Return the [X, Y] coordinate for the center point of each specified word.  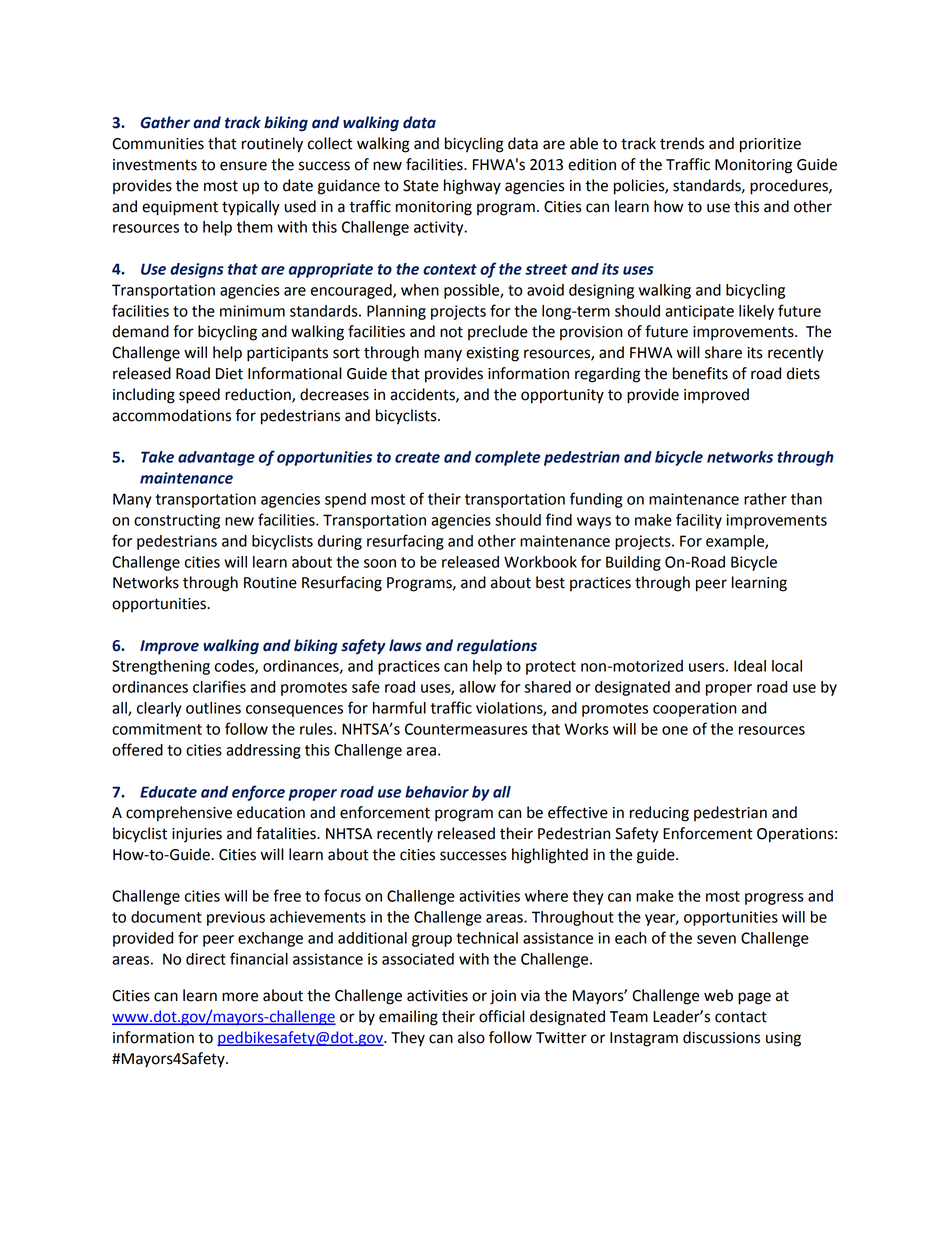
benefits [700, 373]
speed [199, 396]
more [240, 997]
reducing [659, 814]
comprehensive [179, 814]
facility [699, 521]
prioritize [770, 145]
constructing [177, 521]
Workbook [540, 562]
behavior [437, 792]
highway [472, 187]
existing [492, 354]
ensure [243, 166]
